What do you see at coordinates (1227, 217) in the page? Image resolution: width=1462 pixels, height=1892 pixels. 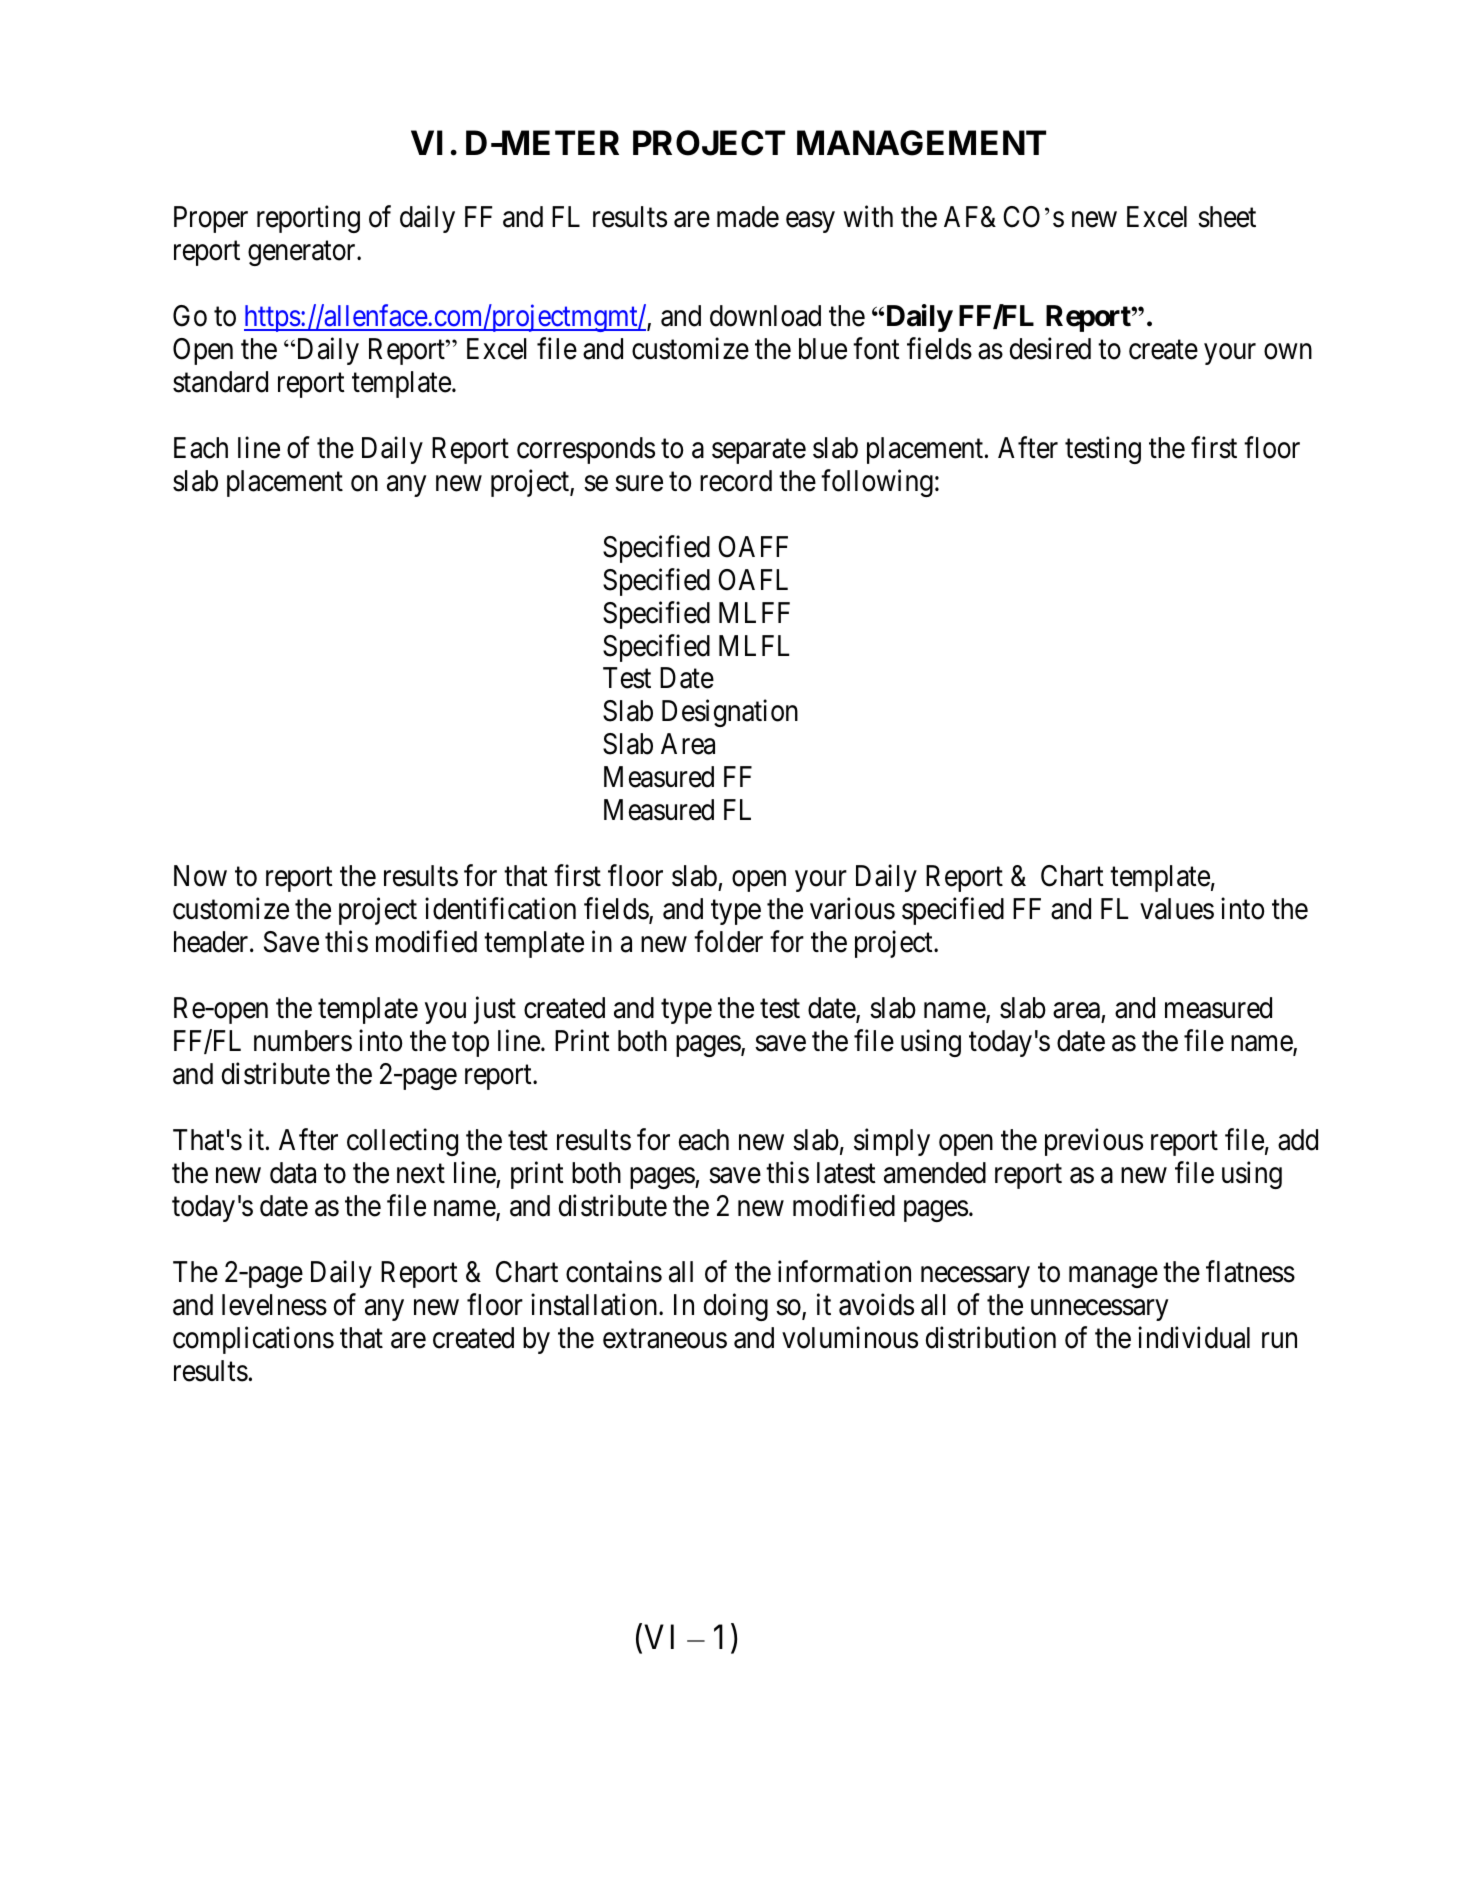 I see `sheet` at bounding box center [1227, 217].
